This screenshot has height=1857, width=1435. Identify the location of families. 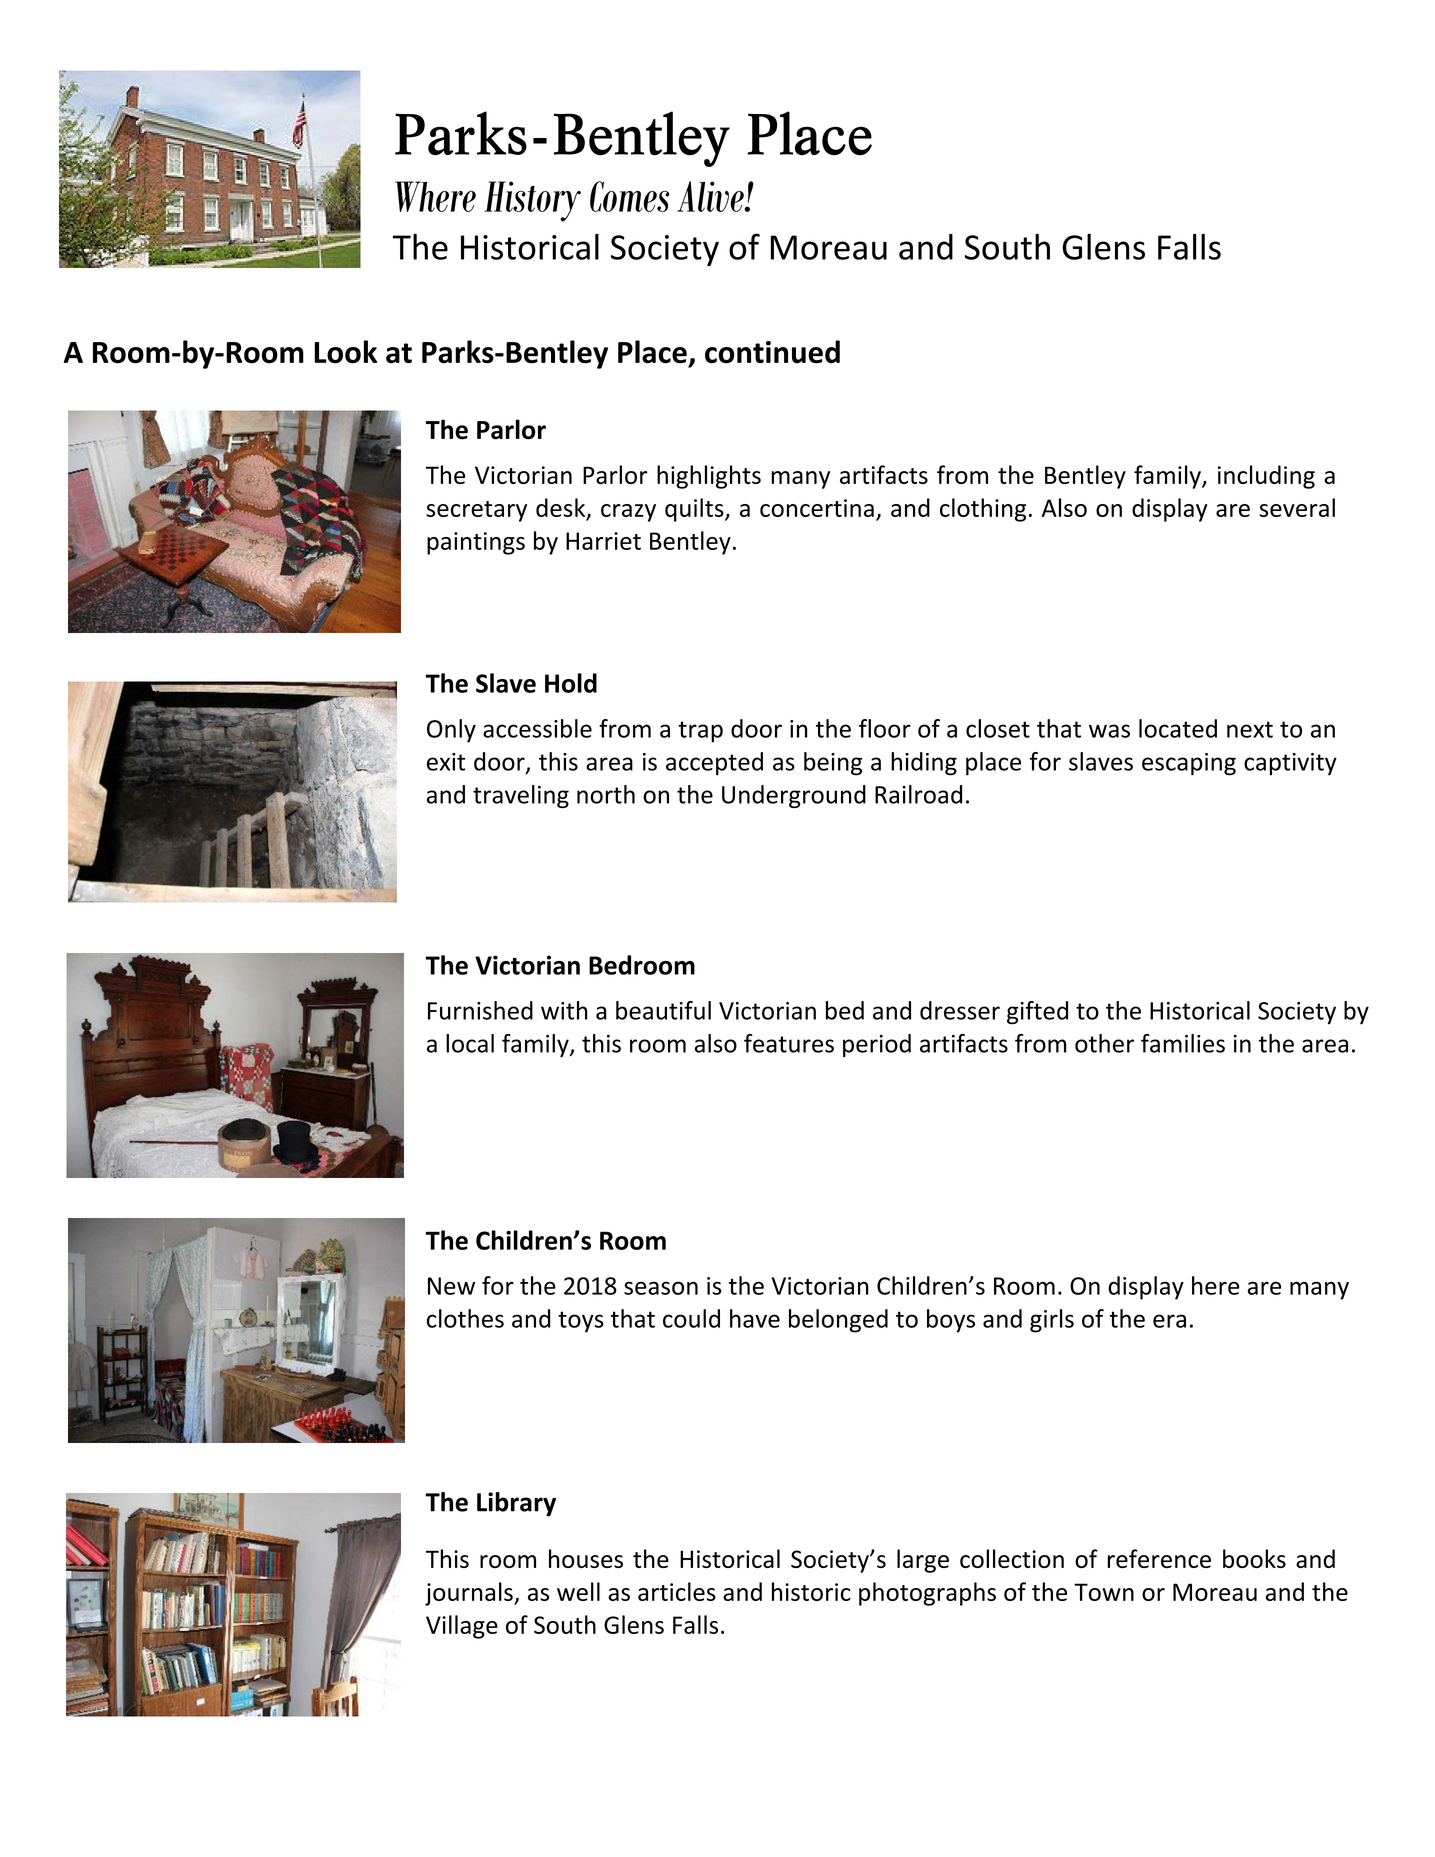
(1183, 1043).
